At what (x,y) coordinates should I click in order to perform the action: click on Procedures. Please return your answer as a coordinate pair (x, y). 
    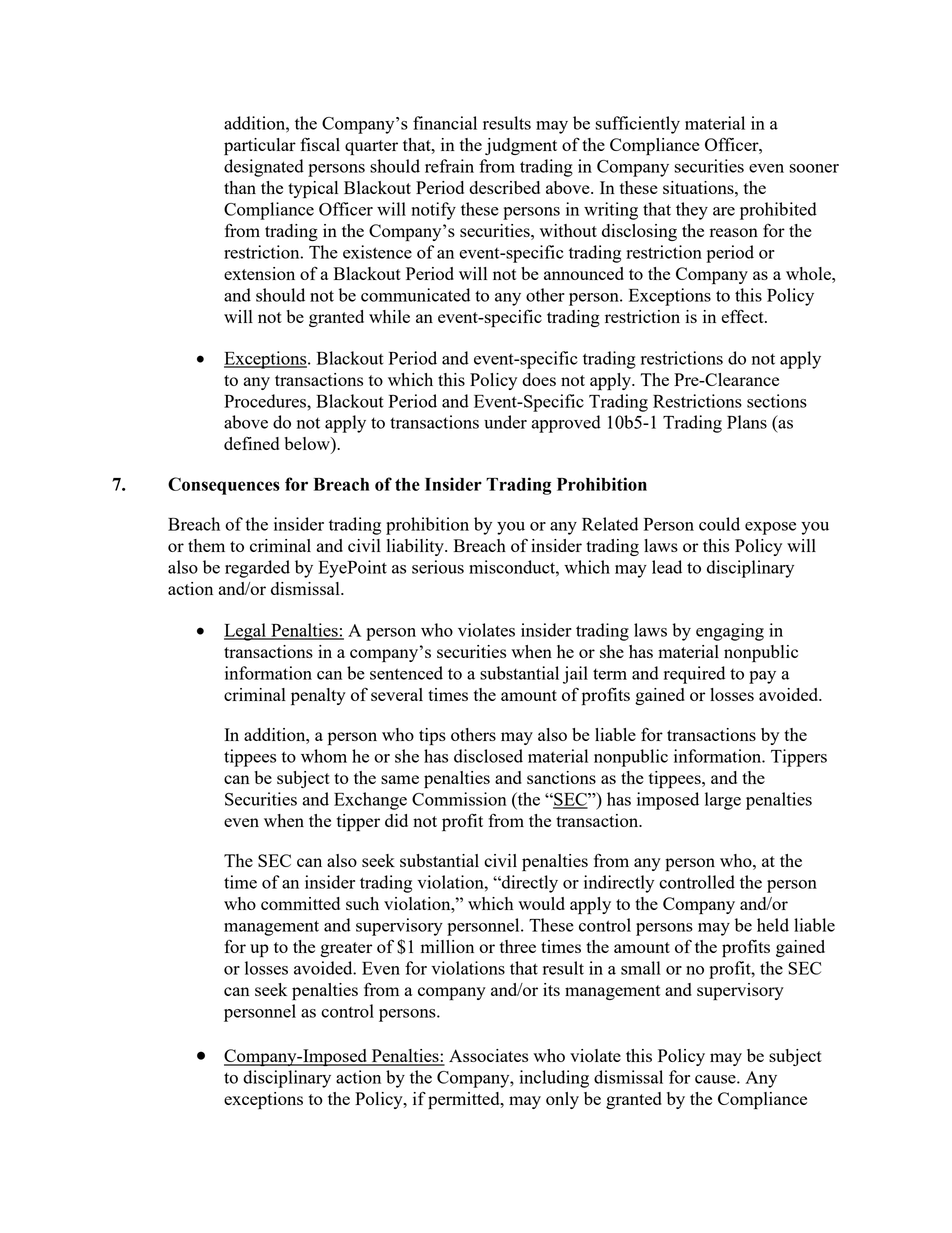
    Looking at the image, I should click on (266, 401).
